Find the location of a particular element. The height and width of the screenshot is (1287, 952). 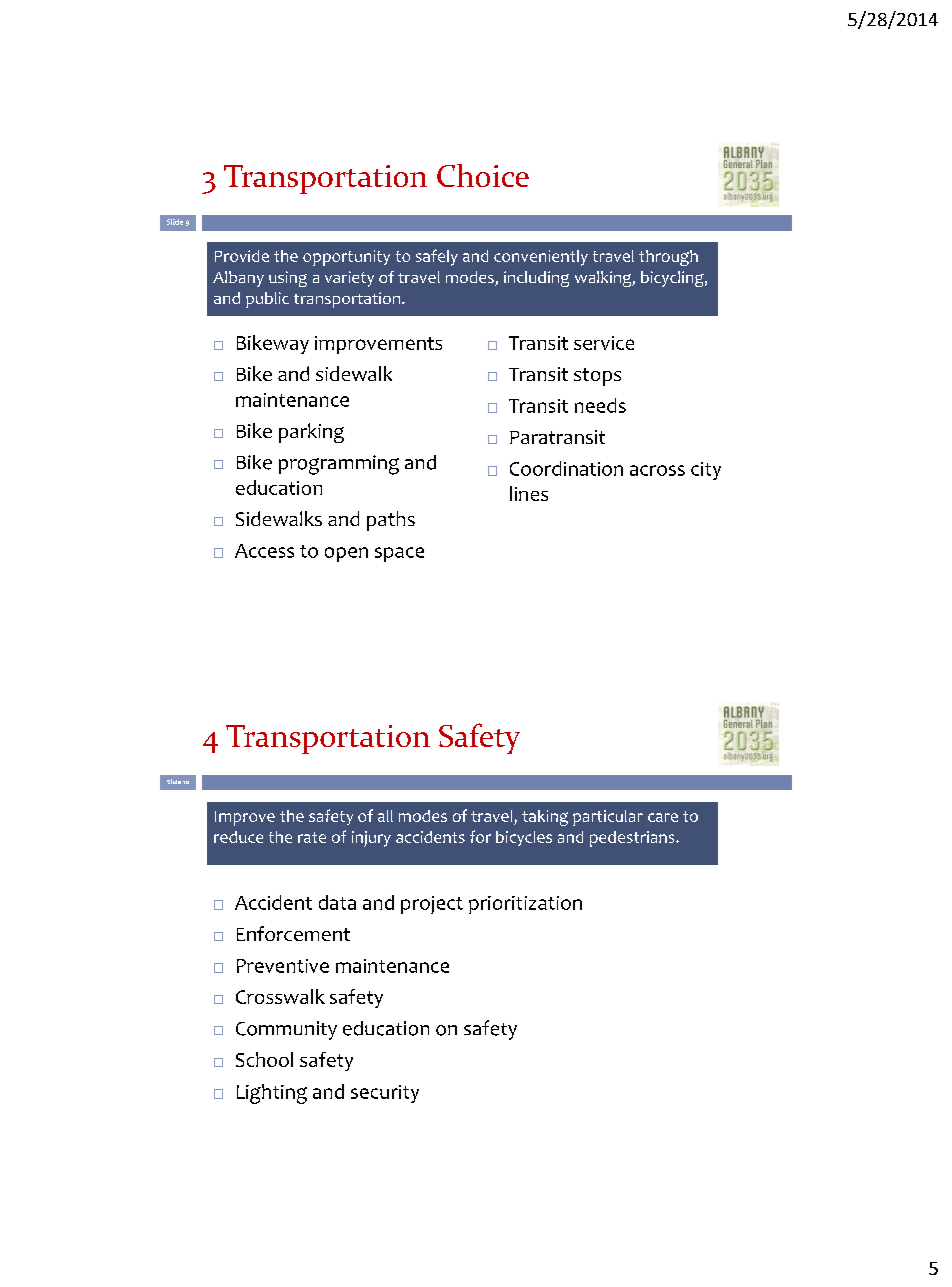

prioritization is located at coordinates (525, 905).
